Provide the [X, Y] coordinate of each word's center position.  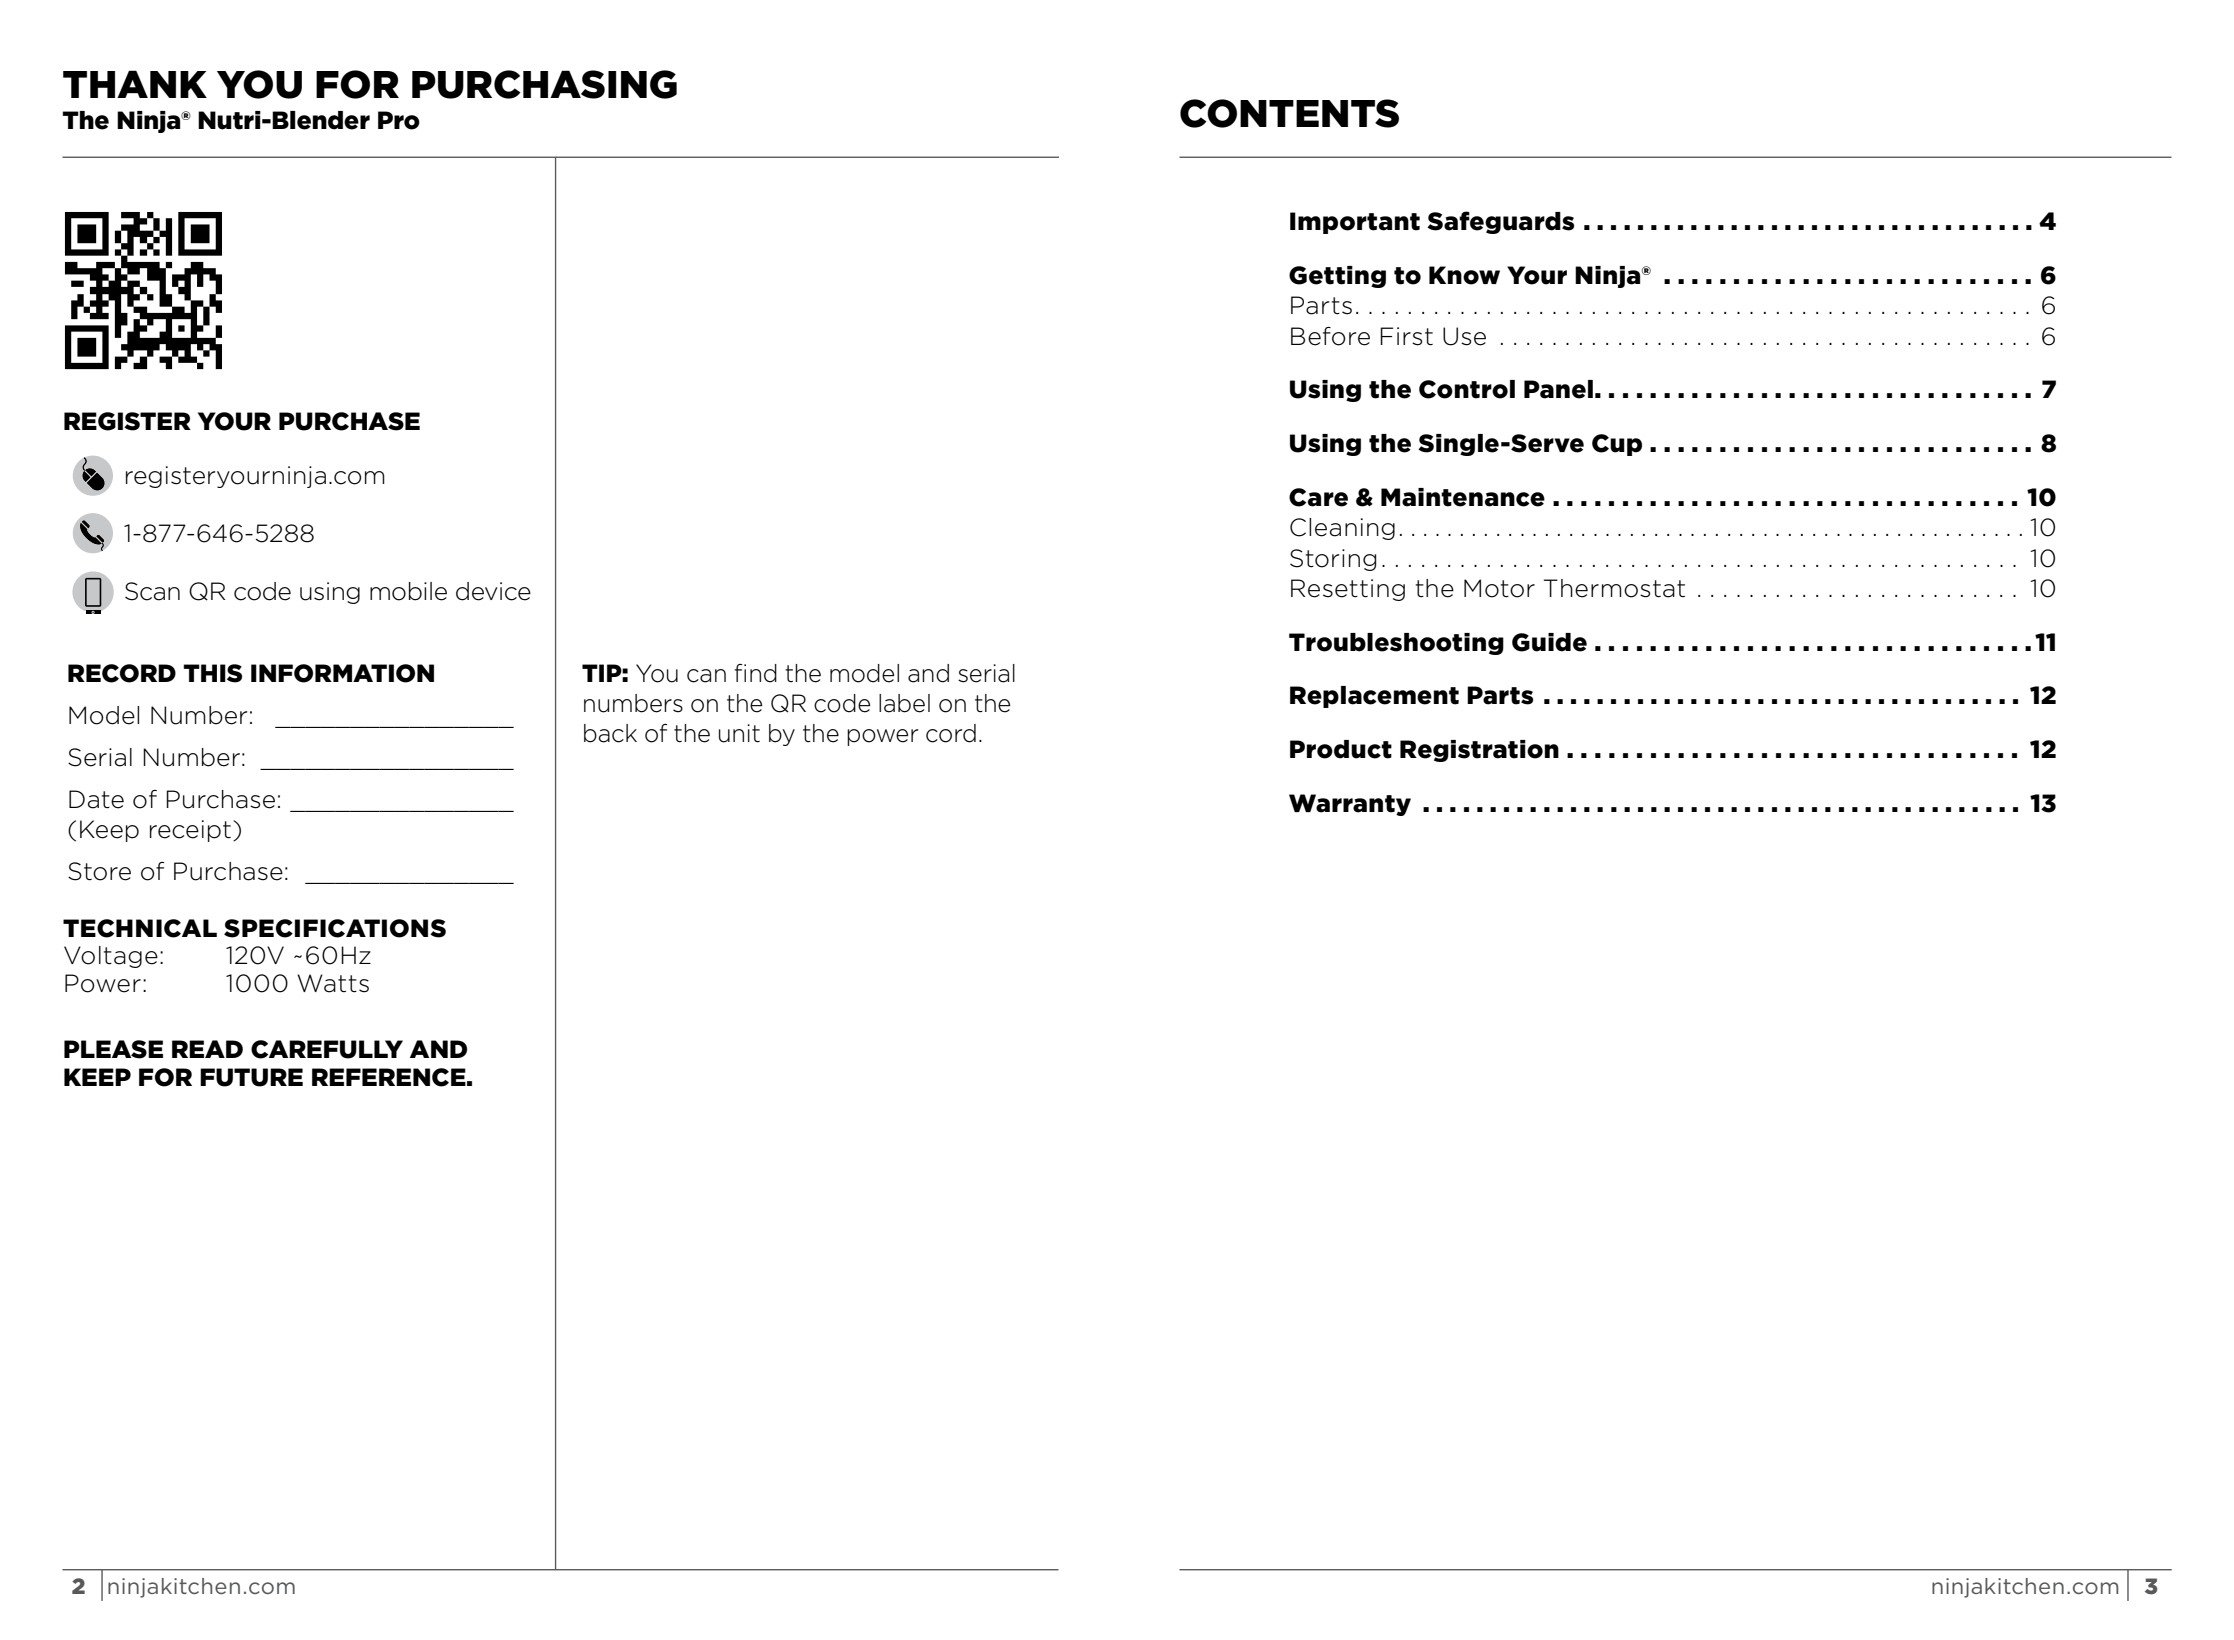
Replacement [1374, 697]
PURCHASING [544, 84]
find [756, 673]
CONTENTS [1289, 113]
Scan [152, 591]
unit [739, 733]
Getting [1337, 277]
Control [1467, 389]
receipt [190, 831]
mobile [408, 591]
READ [207, 1049]
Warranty [1350, 805]
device [493, 591]
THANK [135, 84]
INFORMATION [342, 673]
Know [1464, 275]
